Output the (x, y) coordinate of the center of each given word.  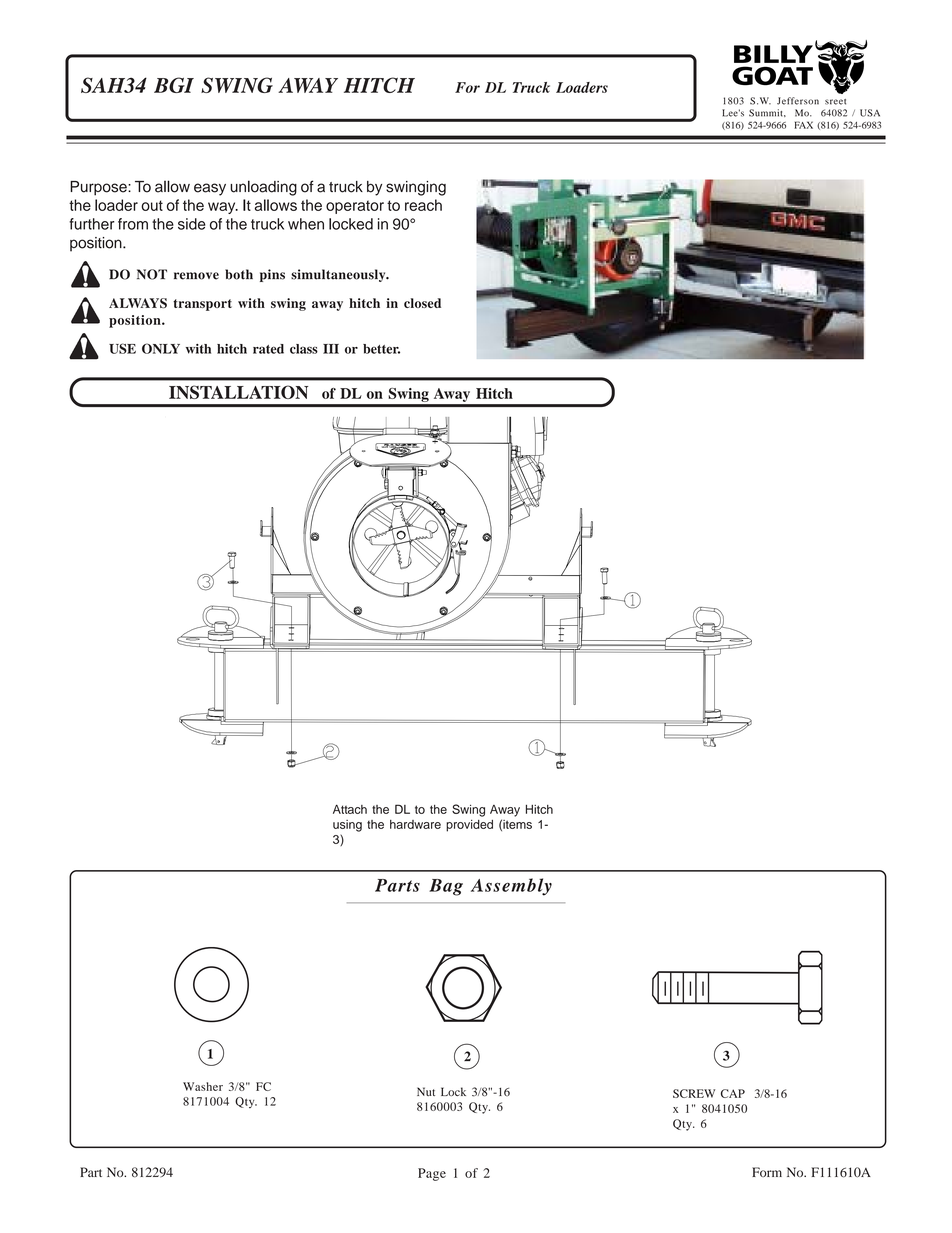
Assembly (511, 887)
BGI (174, 85)
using (347, 826)
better (381, 349)
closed (422, 303)
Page (432, 1174)
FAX (803, 125)
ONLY (161, 348)
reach (423, 205)
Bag (446, 887)
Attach (350, 809)
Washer (203, 1086)
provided (469, 826)
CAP (733, 1093)
